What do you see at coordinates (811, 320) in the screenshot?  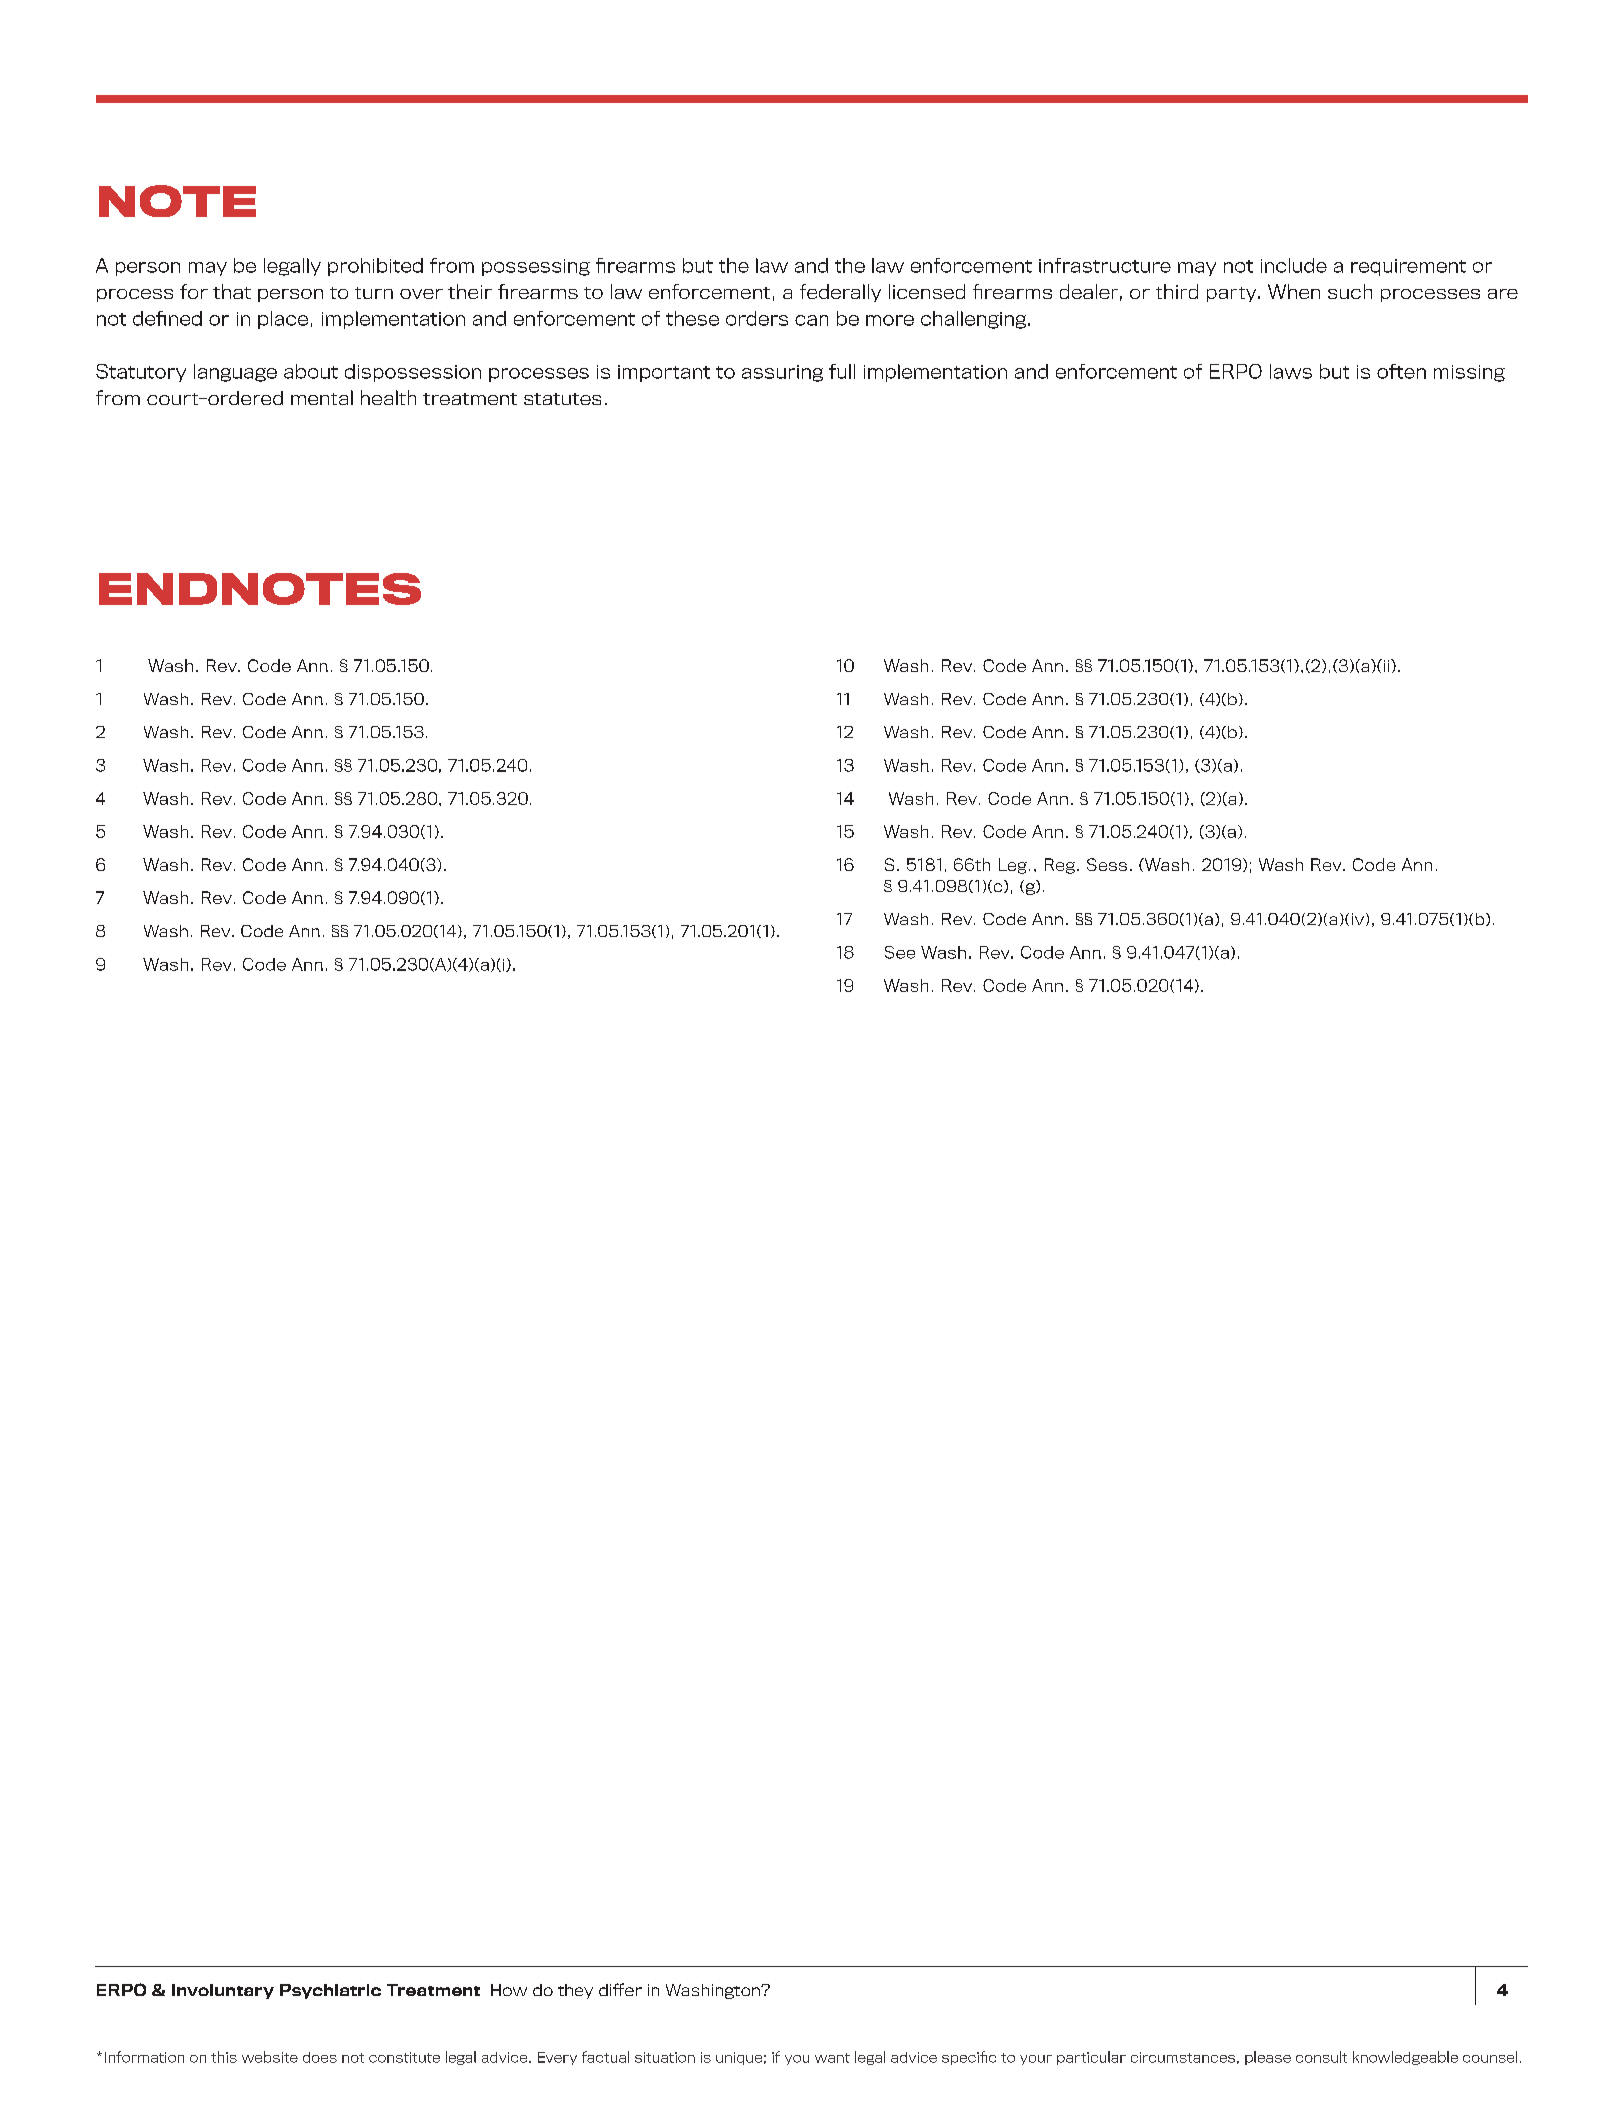 I see `can` at bounding box center [811, 320].
